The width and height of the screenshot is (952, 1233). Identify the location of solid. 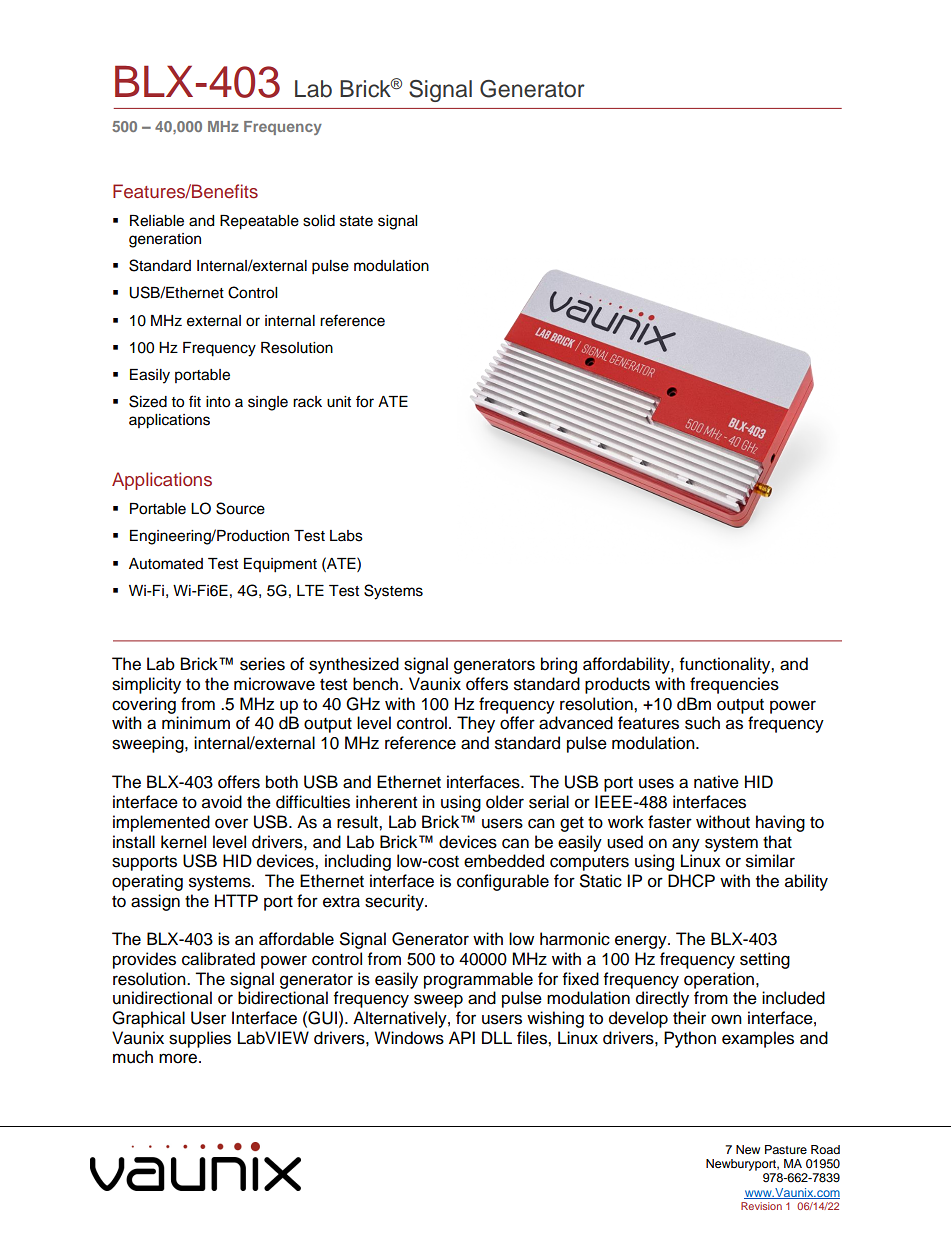
(319, 221).
